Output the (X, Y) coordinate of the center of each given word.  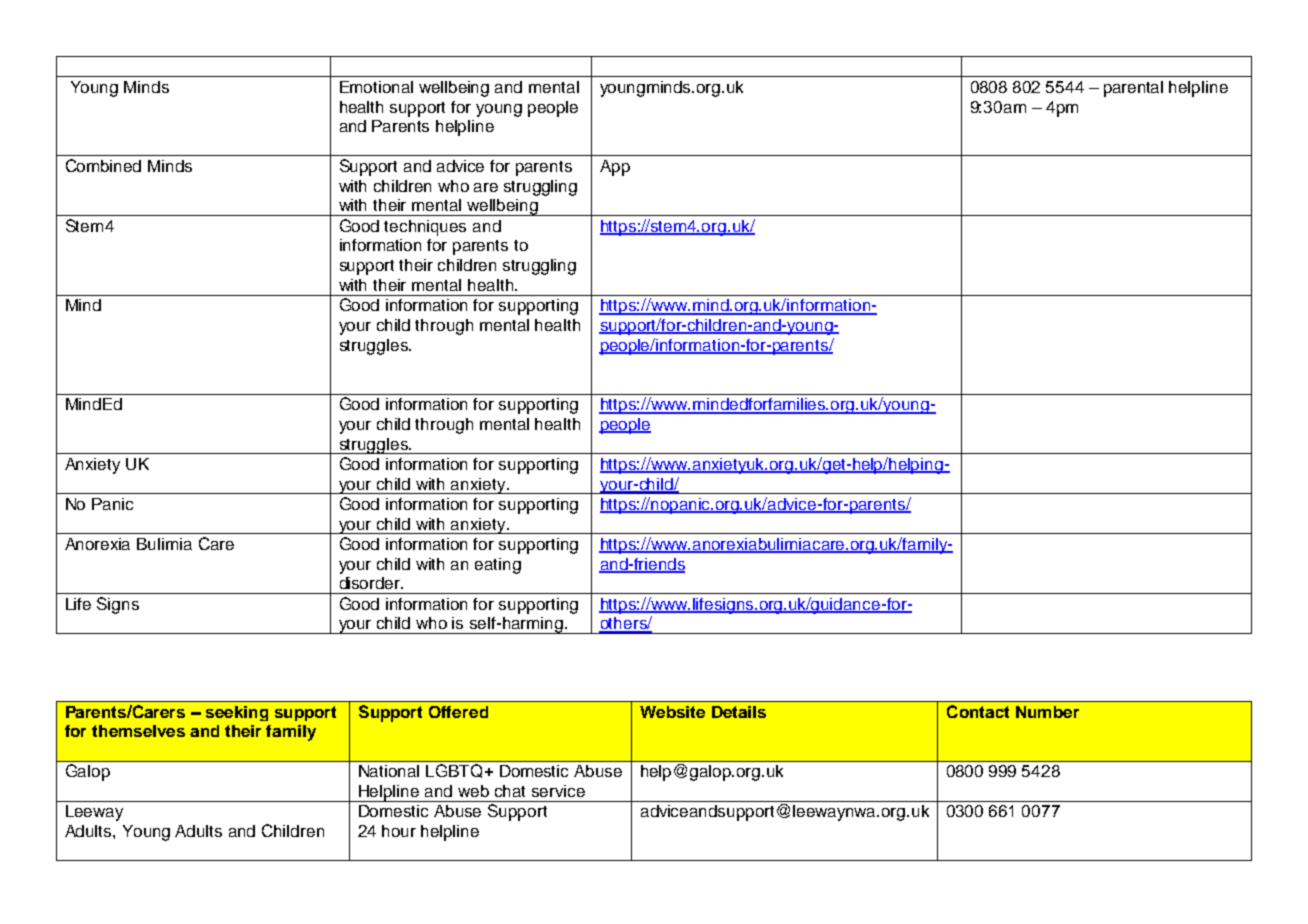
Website (672, 712)
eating (498, 566)
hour (399, 831)
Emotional (376, 87)
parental (1133, 89)
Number (1047, 712)
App (615, 168)
